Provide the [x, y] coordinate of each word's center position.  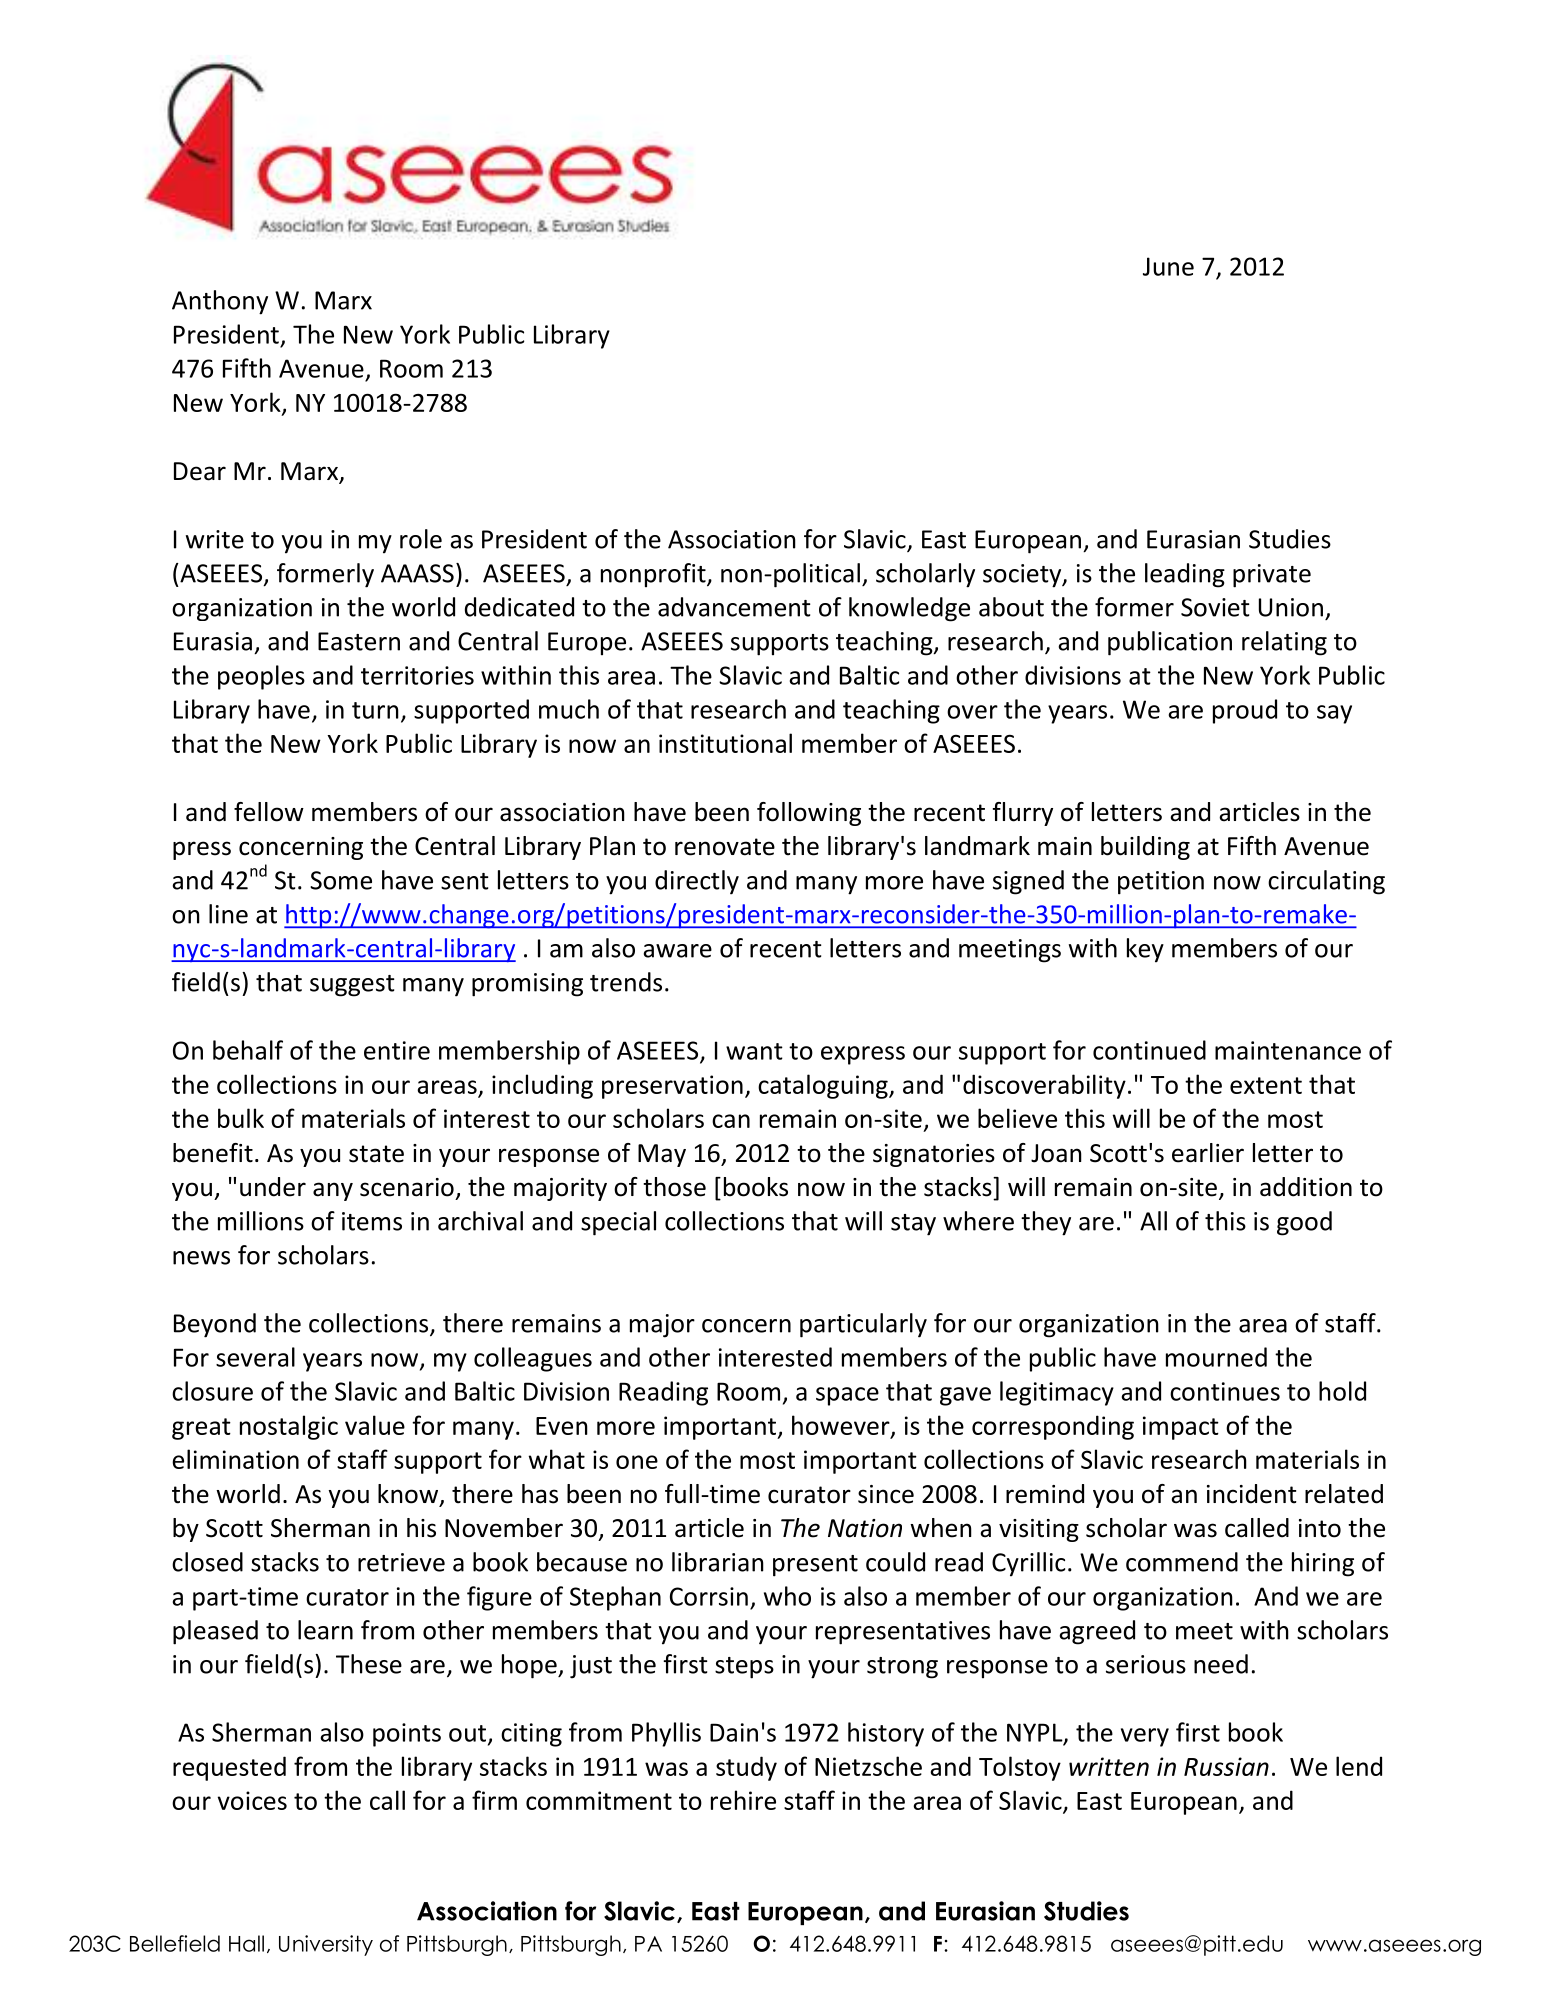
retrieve [401, 1562]
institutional [725, 743]
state [376, 1154]
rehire [743, 1800]
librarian [718, 1562]
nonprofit [654, 575]
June [1168, 266]
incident [1252, 1494]
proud [1245, 711]
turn [375, 710]
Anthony [220, 302]
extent [1266, 1085]
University [326, 1945]
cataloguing [824, 1086]
